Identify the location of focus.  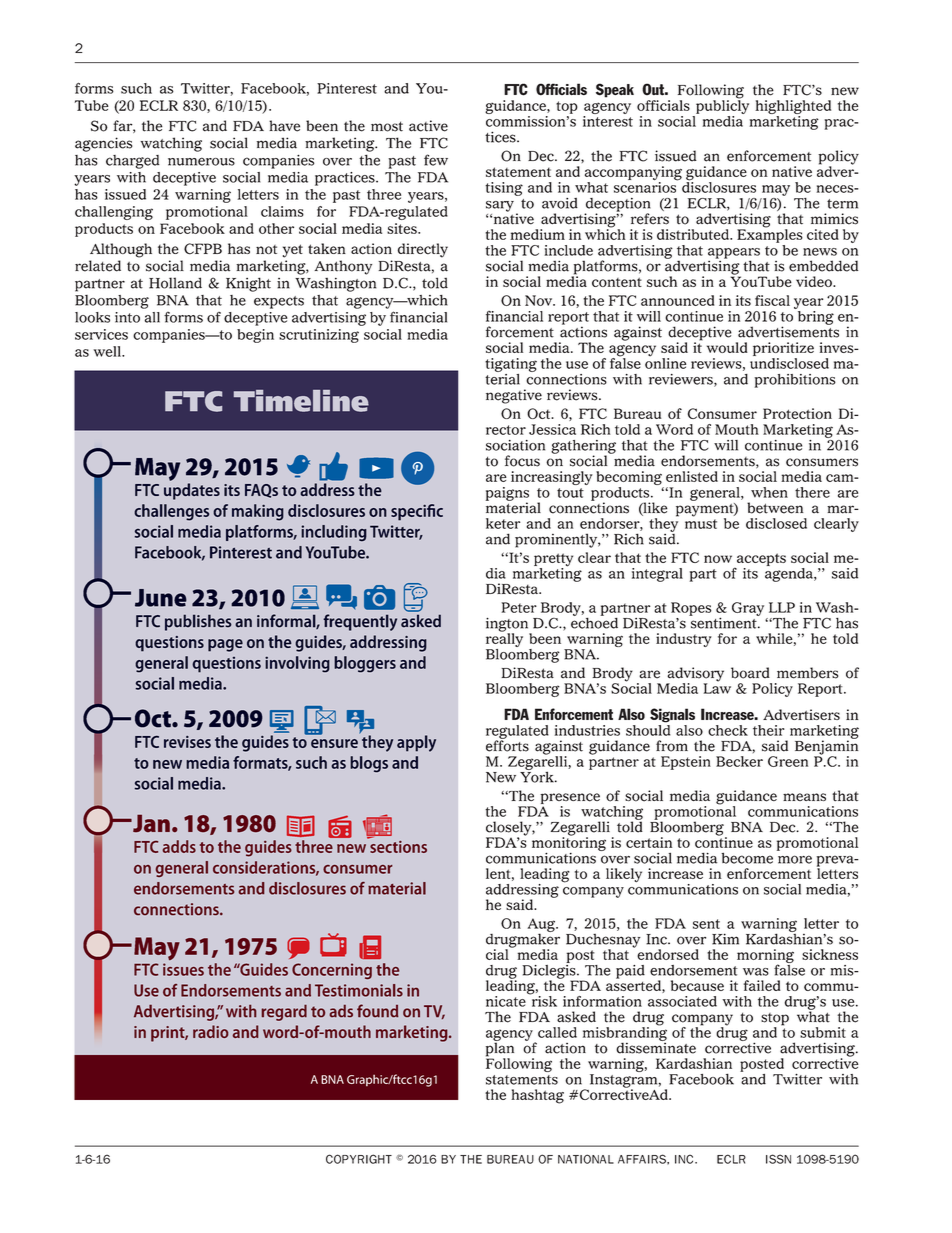
(522, 461).
